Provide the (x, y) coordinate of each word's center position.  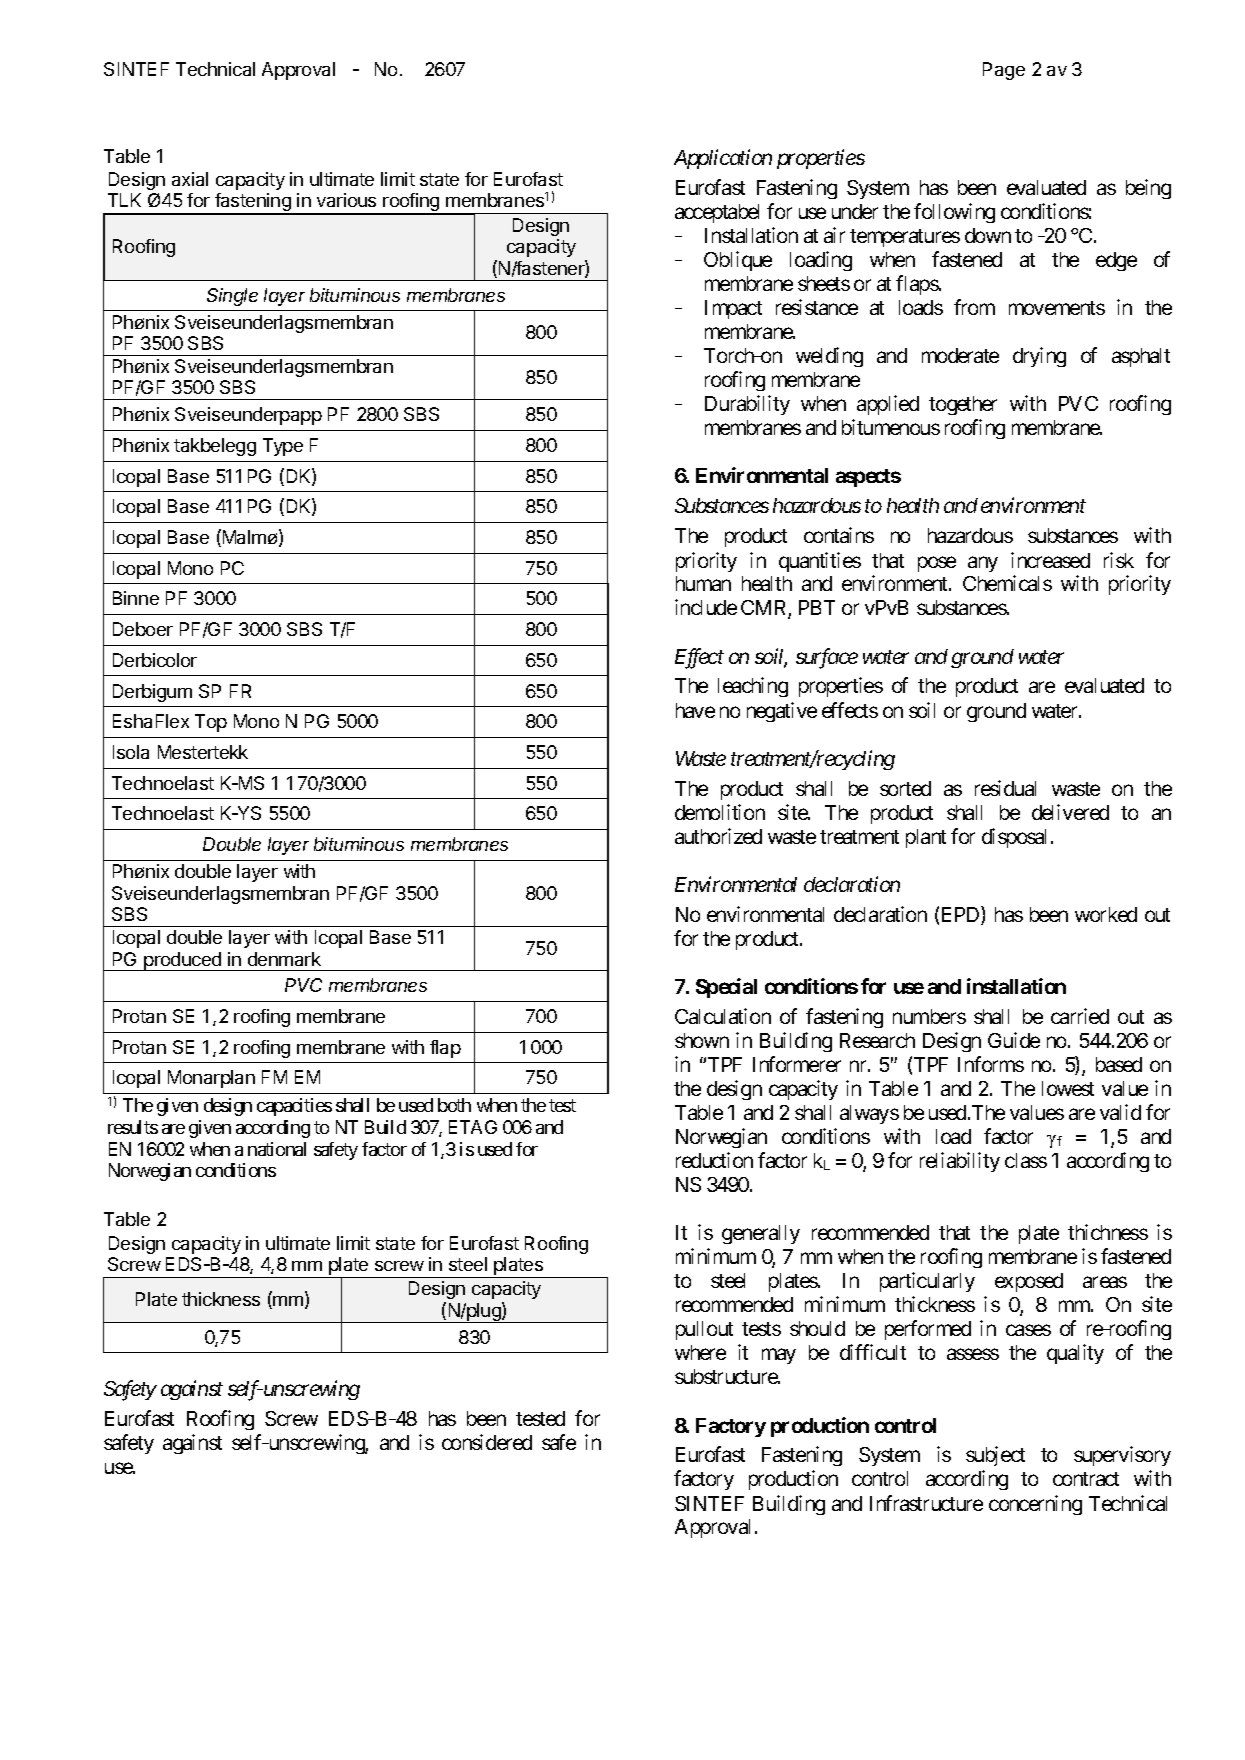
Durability (747, 405)
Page (1004, 71)
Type (283, 447)
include (706, 607)
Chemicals (1007, 583)
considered (487, 1442)
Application (723, 159)
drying (1039, 357)
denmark (284, 959)
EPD (962, 915)
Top (211, 723)
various (346, 200)
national (277, 1149)
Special (726, 988)
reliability (960, 1162)
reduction (714, 1160)
